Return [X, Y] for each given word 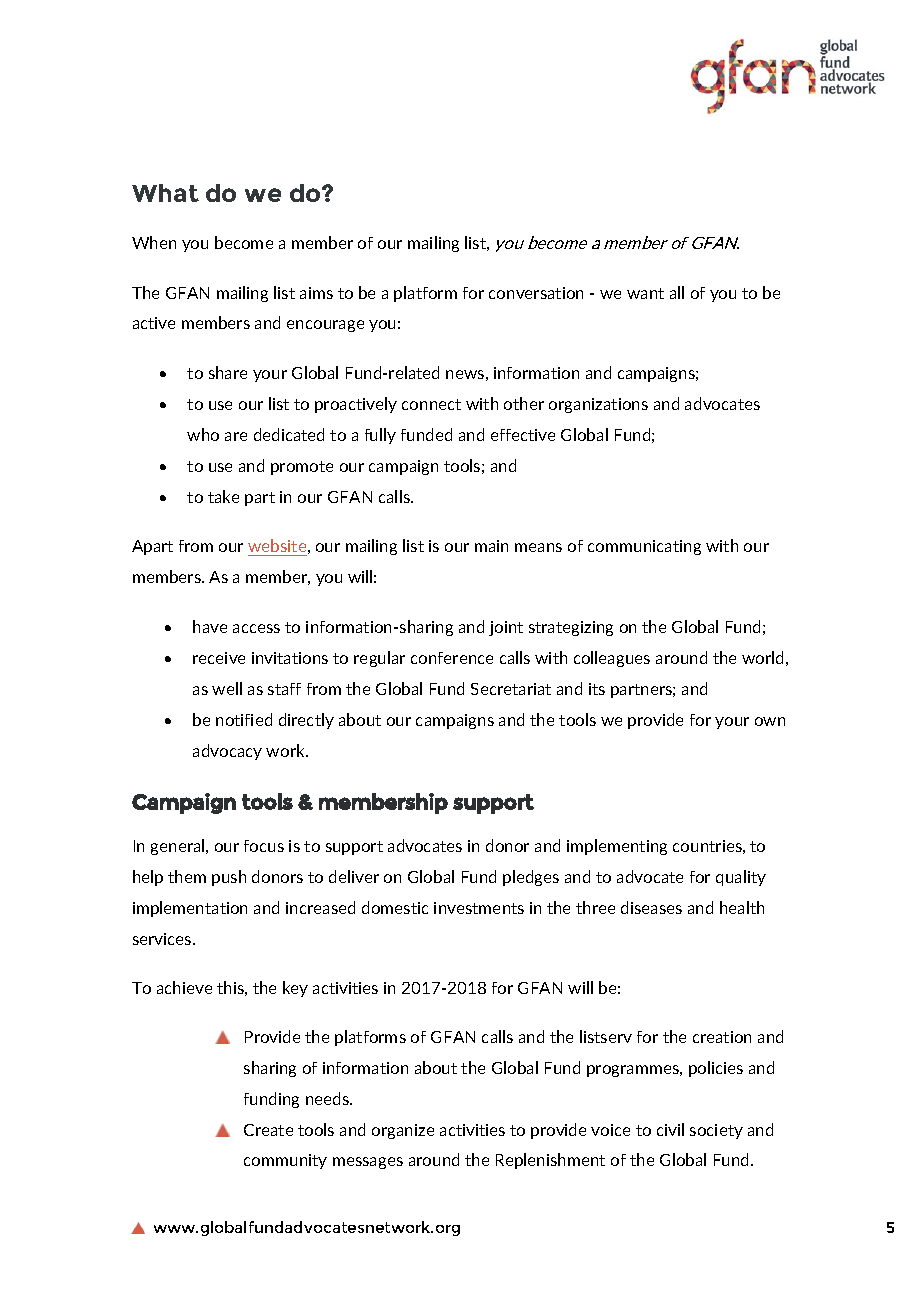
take [223, 496]
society [716, 1131]
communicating [644, 547]
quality [741, 878]
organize [403, 1131]
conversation [536, 293]
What [165, 193]
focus [264, 846]
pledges [531, 878]
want [645, 293]
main [491, 546]
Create [268, 1130]
